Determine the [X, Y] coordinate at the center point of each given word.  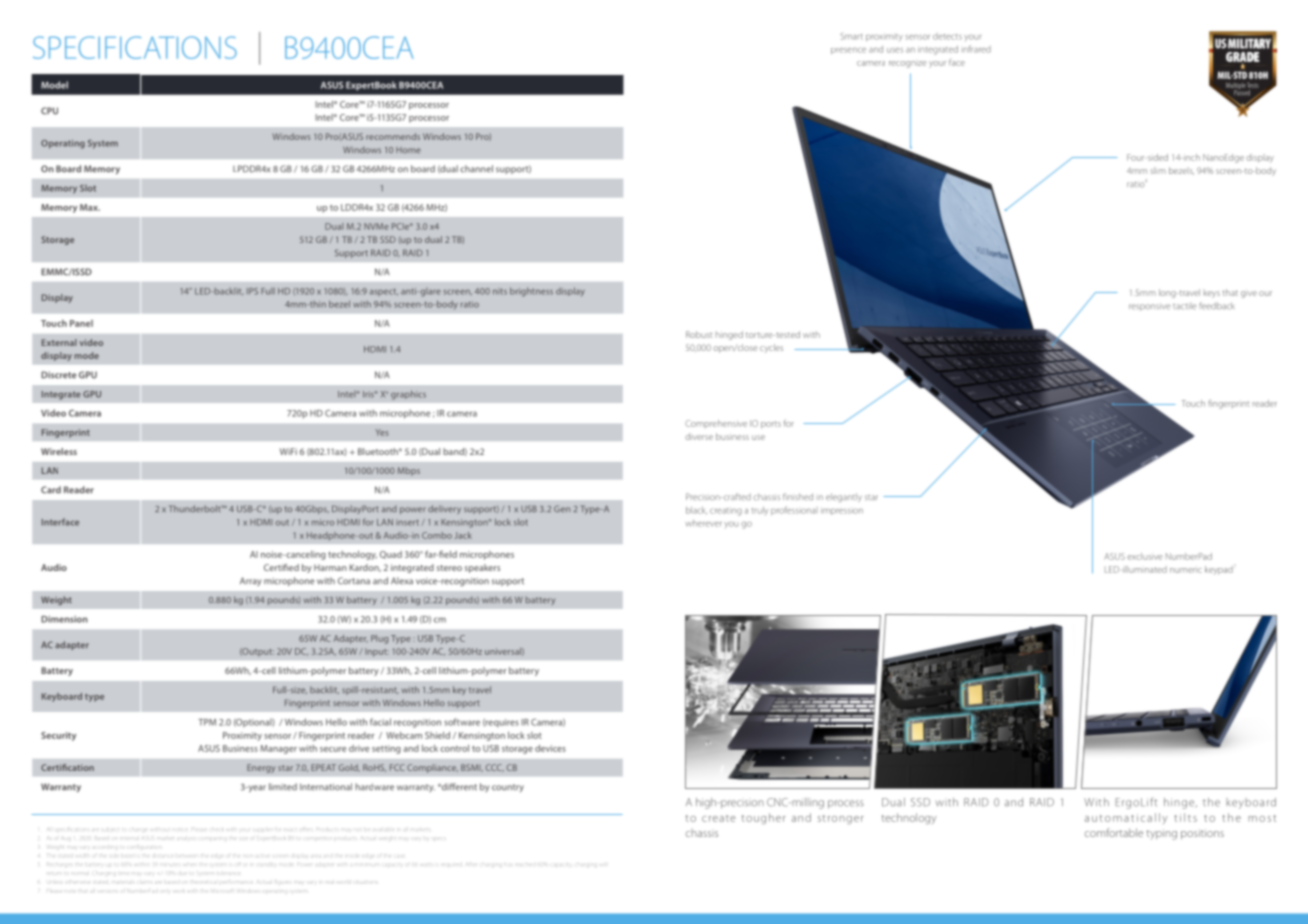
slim [1158, 170]
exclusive [1144, 556]
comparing [211, 838]
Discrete [58, 375]
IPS [252, 291]
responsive [1150, 307]
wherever [703, 523]
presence [848, 50]
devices [550, 748]
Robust [699, 334]
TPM [207, 722]
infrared [976, 49]
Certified [281, 567]
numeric [1186, 569]
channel [476, 169]
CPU [49, 111]
